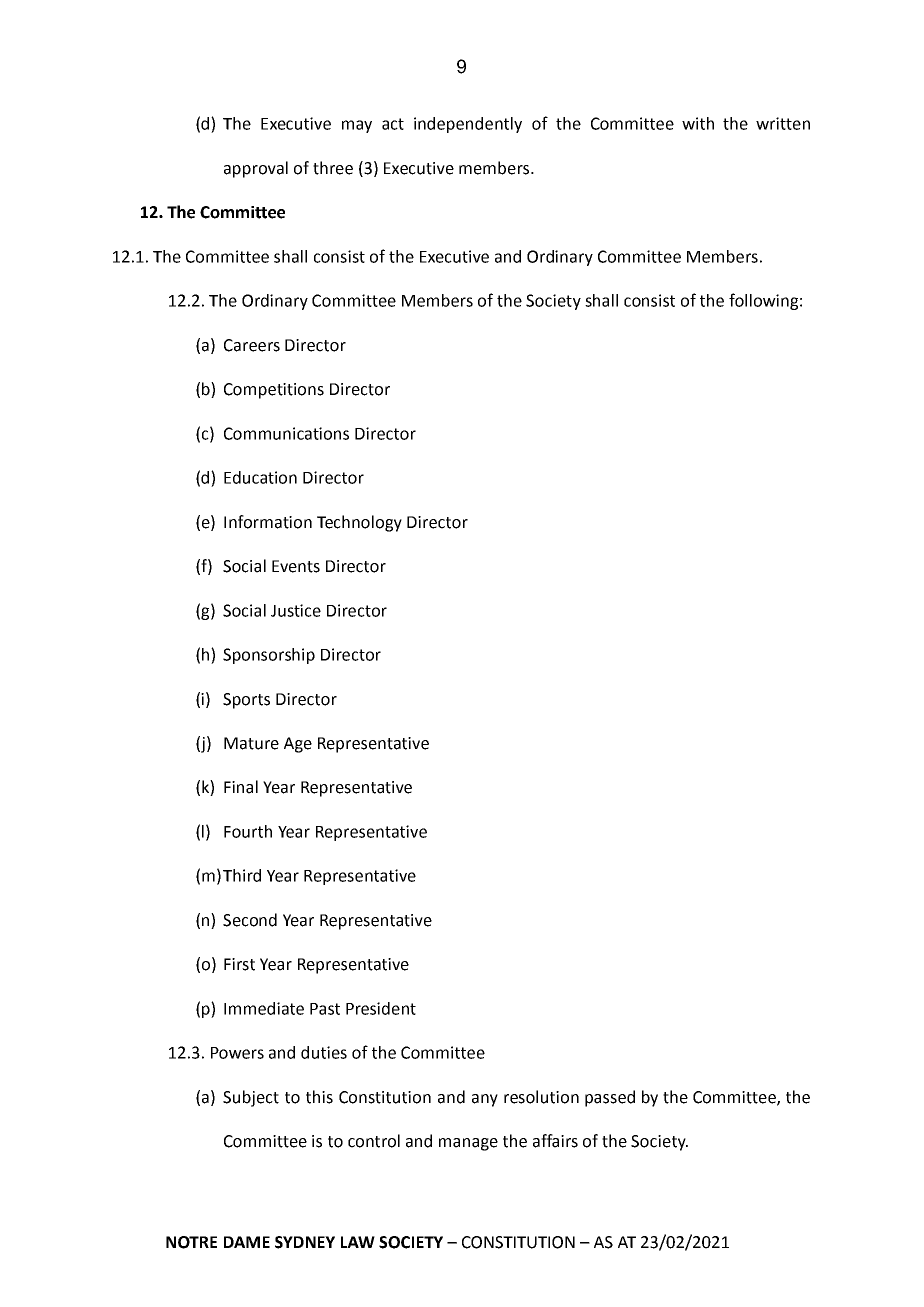 The height and width of the image is (1307, 924). Describe the element at coordinates (296, 610) in the image. I see `Justice` at that location.
